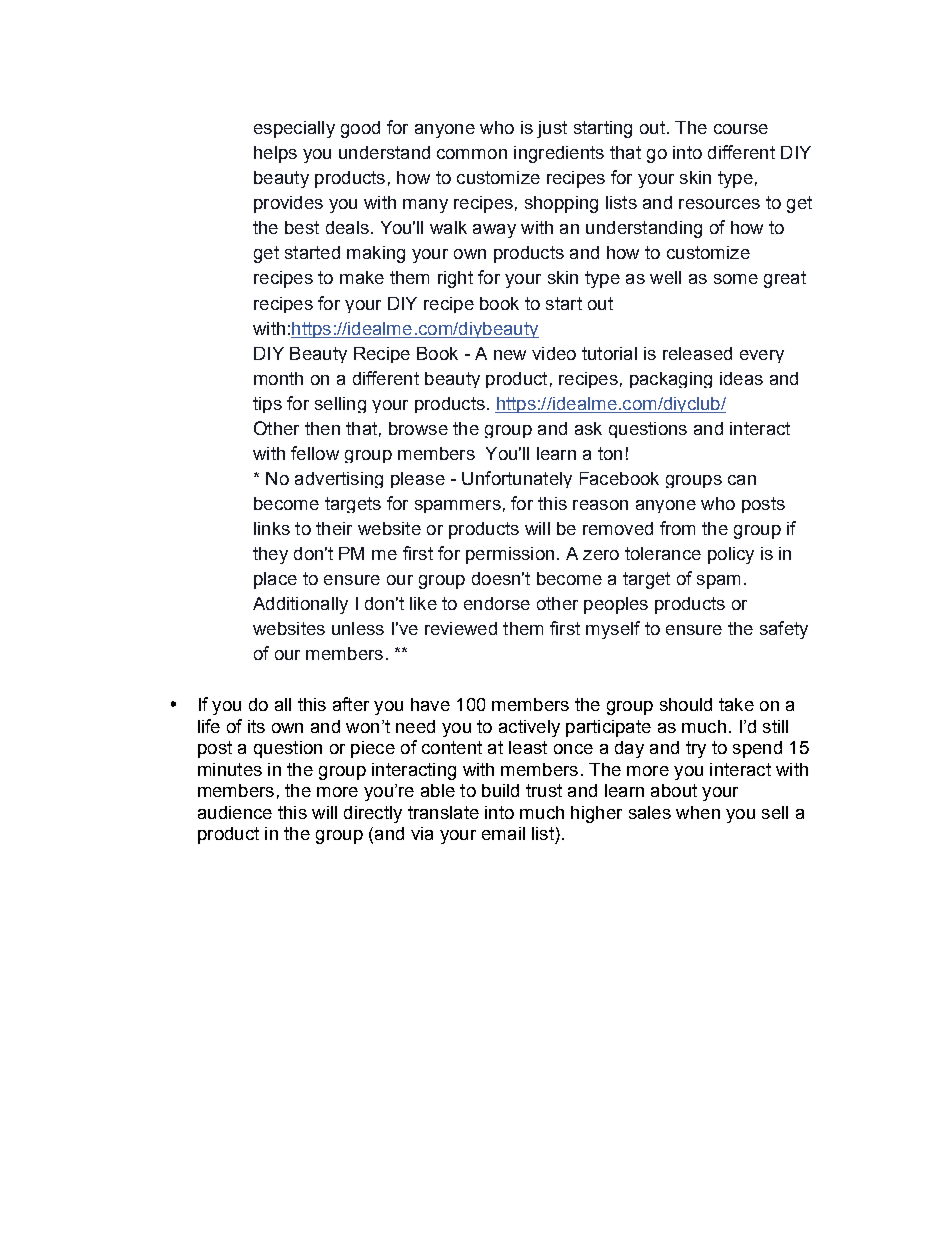 This page has height=1233, width=952. I want to click on when, so click(698, 812).
